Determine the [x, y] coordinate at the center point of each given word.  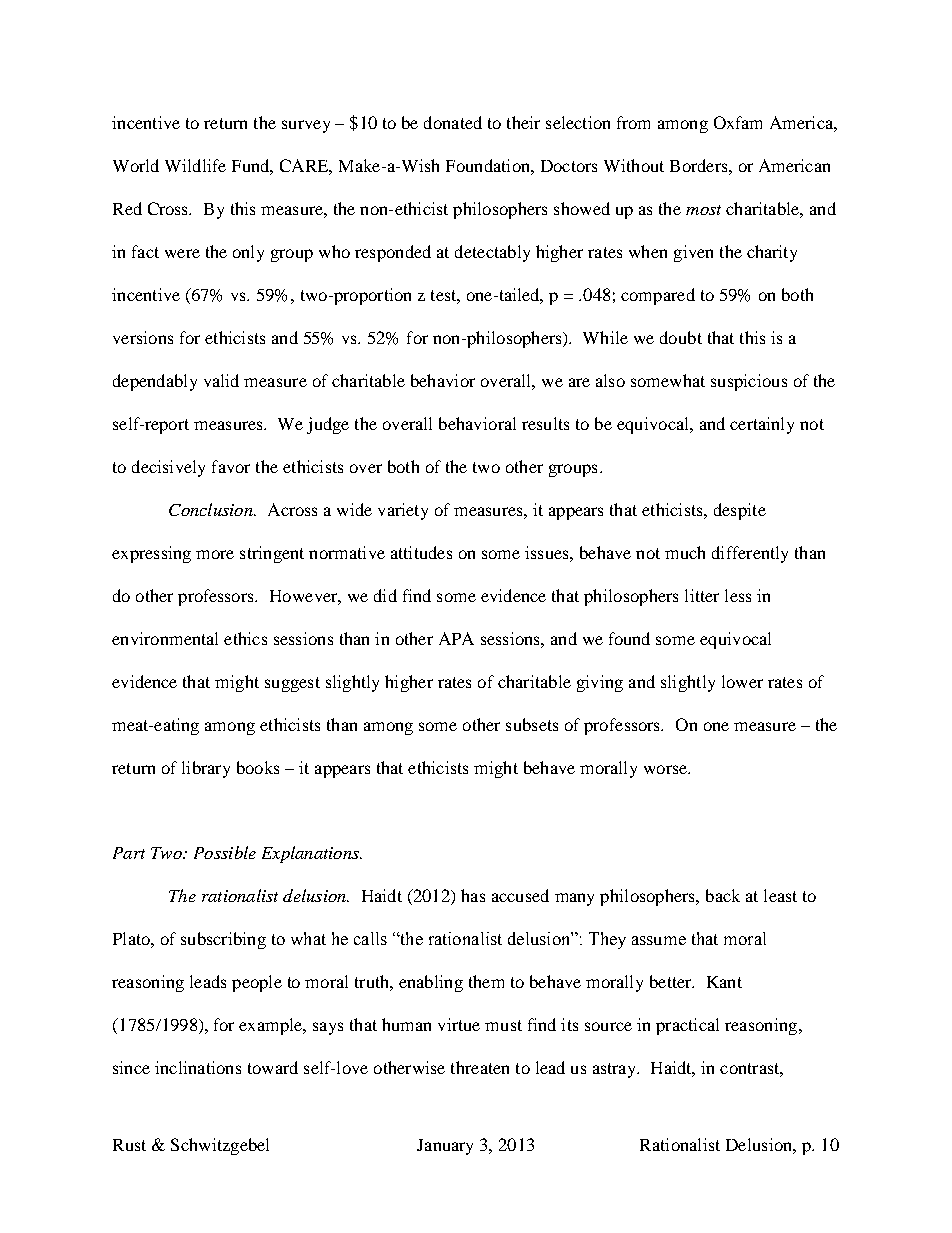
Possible [225, 852]
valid [221, 380]
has [473, 895]
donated [453, 122]
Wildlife [195, 165]
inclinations [198, 1067]
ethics [245, 638]
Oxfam [738, 122]
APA [456, 638]
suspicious [749, 382]
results [545, 423]
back [723, 895]
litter [702, 595]
